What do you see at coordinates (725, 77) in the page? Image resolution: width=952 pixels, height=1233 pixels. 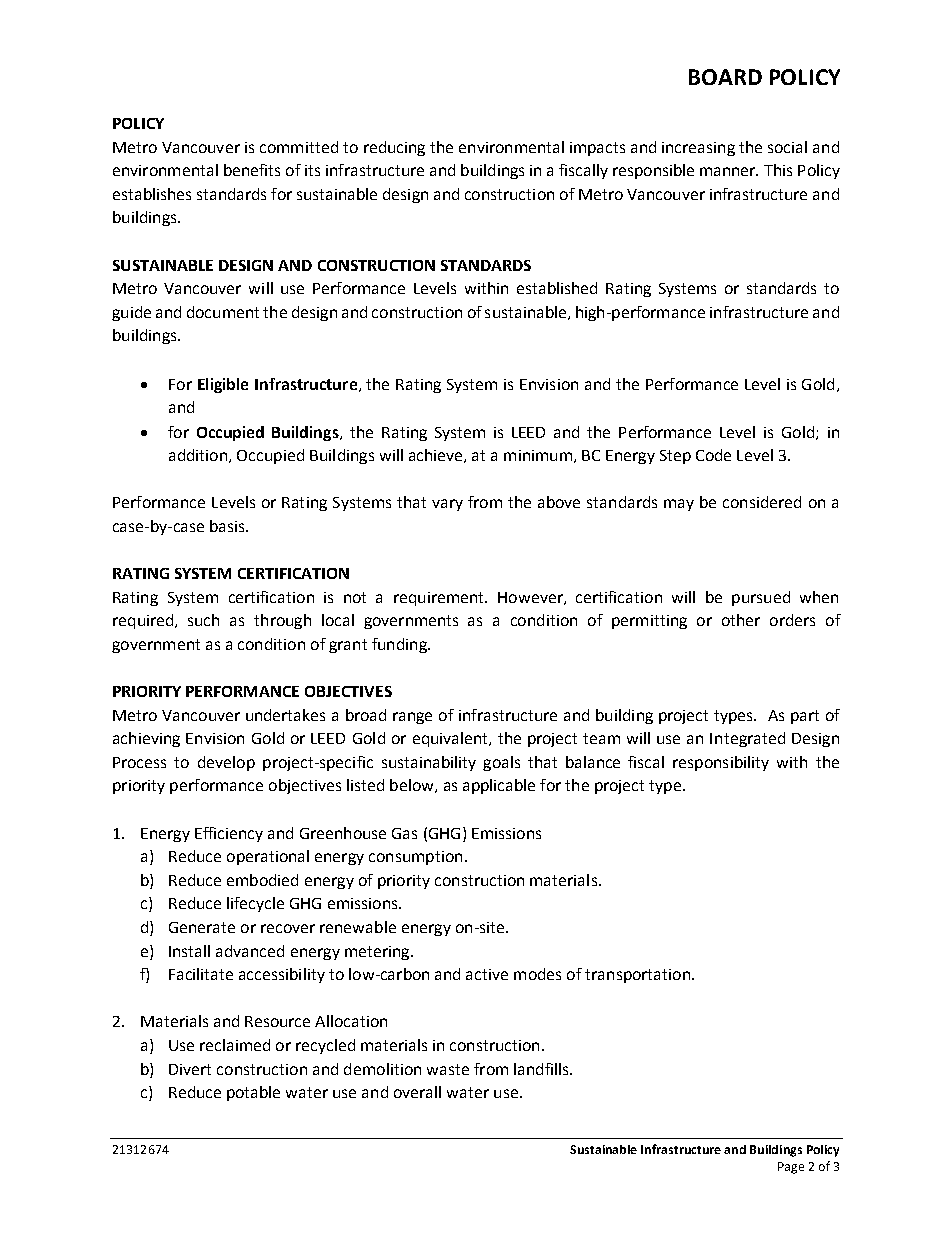 I see `BOARD` at bounding box center [725, 77].
